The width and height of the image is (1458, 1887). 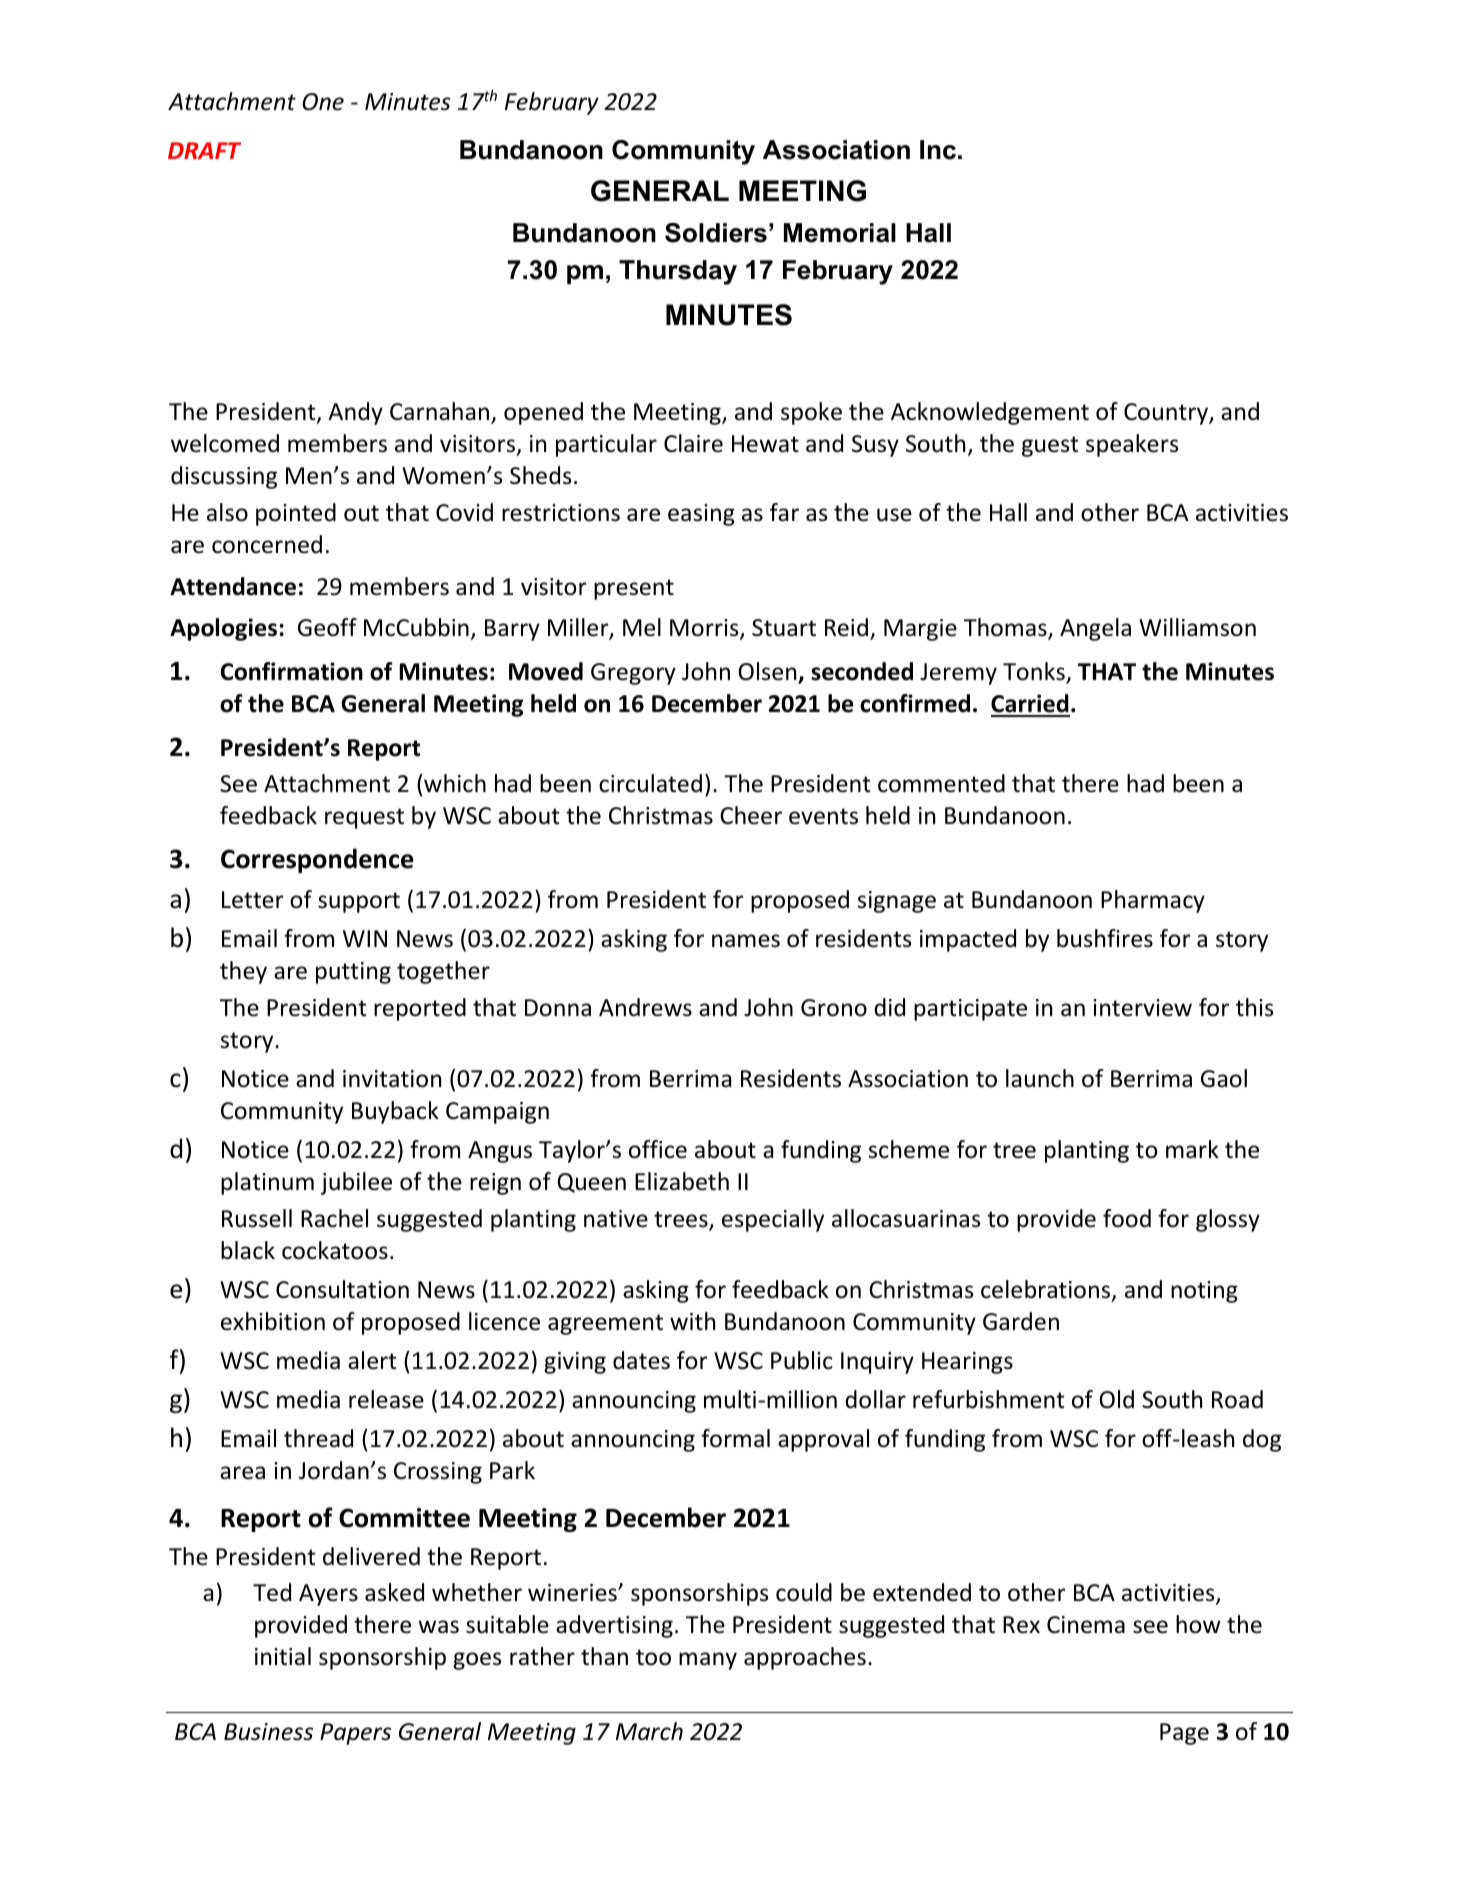 What do you see at coordinates (716, 233) in the image?
I see `Soldiers` at bounding box center [716, 233].
